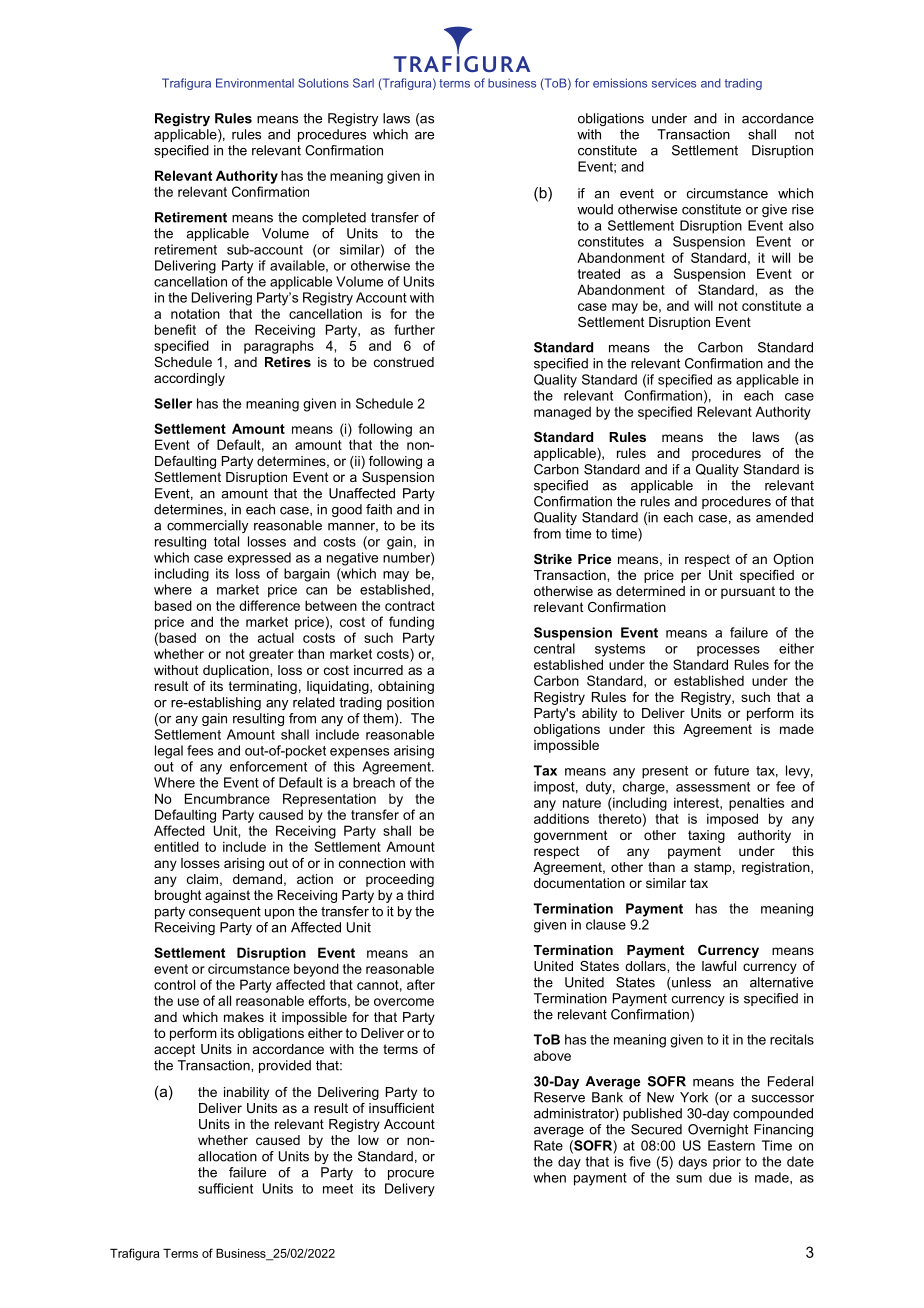  I want to click on demand, so click(257, 879).
